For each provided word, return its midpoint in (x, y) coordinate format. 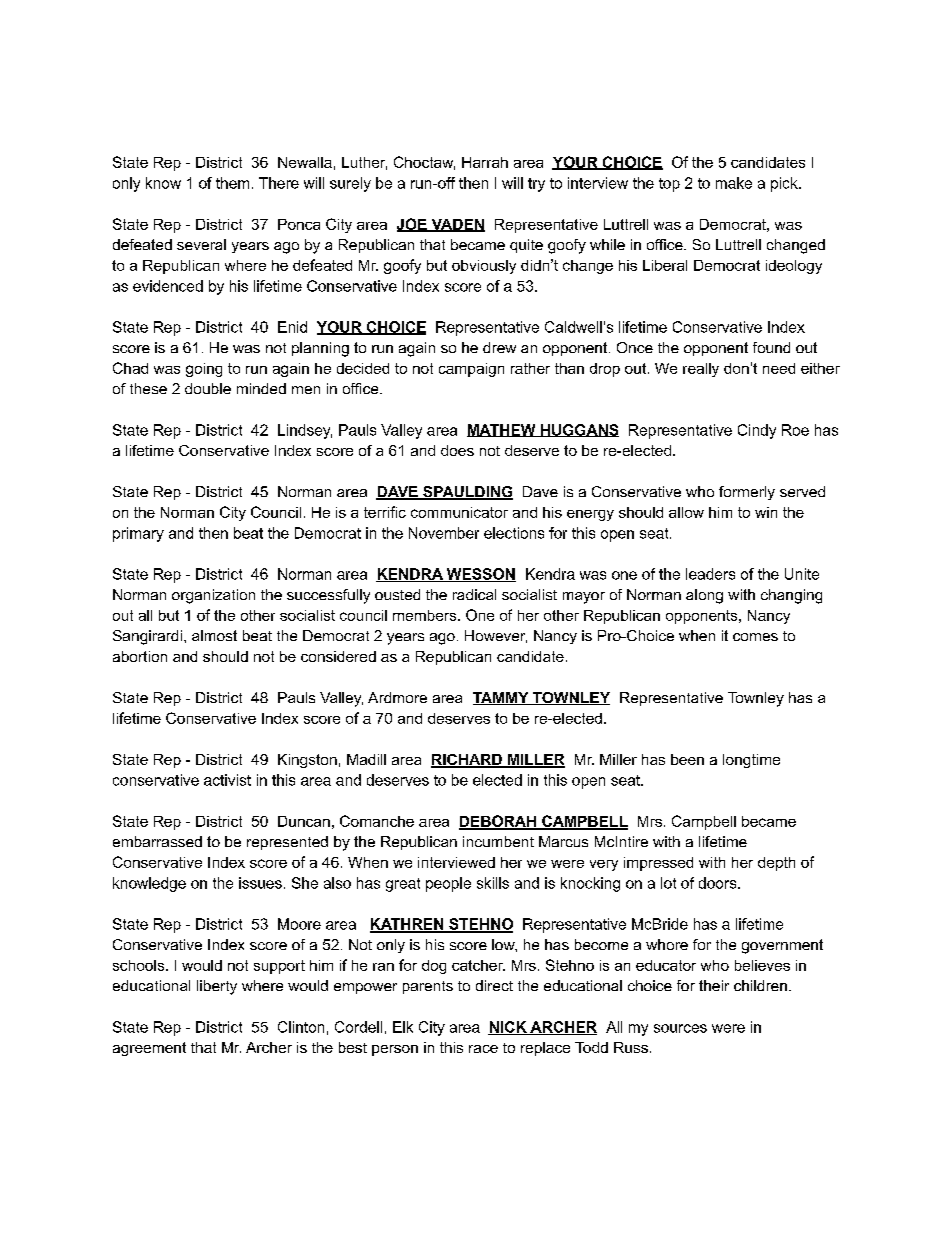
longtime (751, 761)
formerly (747, 493)
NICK (508, 1028)
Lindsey (305, 431)
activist (227, 780)
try (536, 185)
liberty (217, 987)
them (232, 183)
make (734, 183)
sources (680, 1028)
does (457, 450)
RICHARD (467, 761)
